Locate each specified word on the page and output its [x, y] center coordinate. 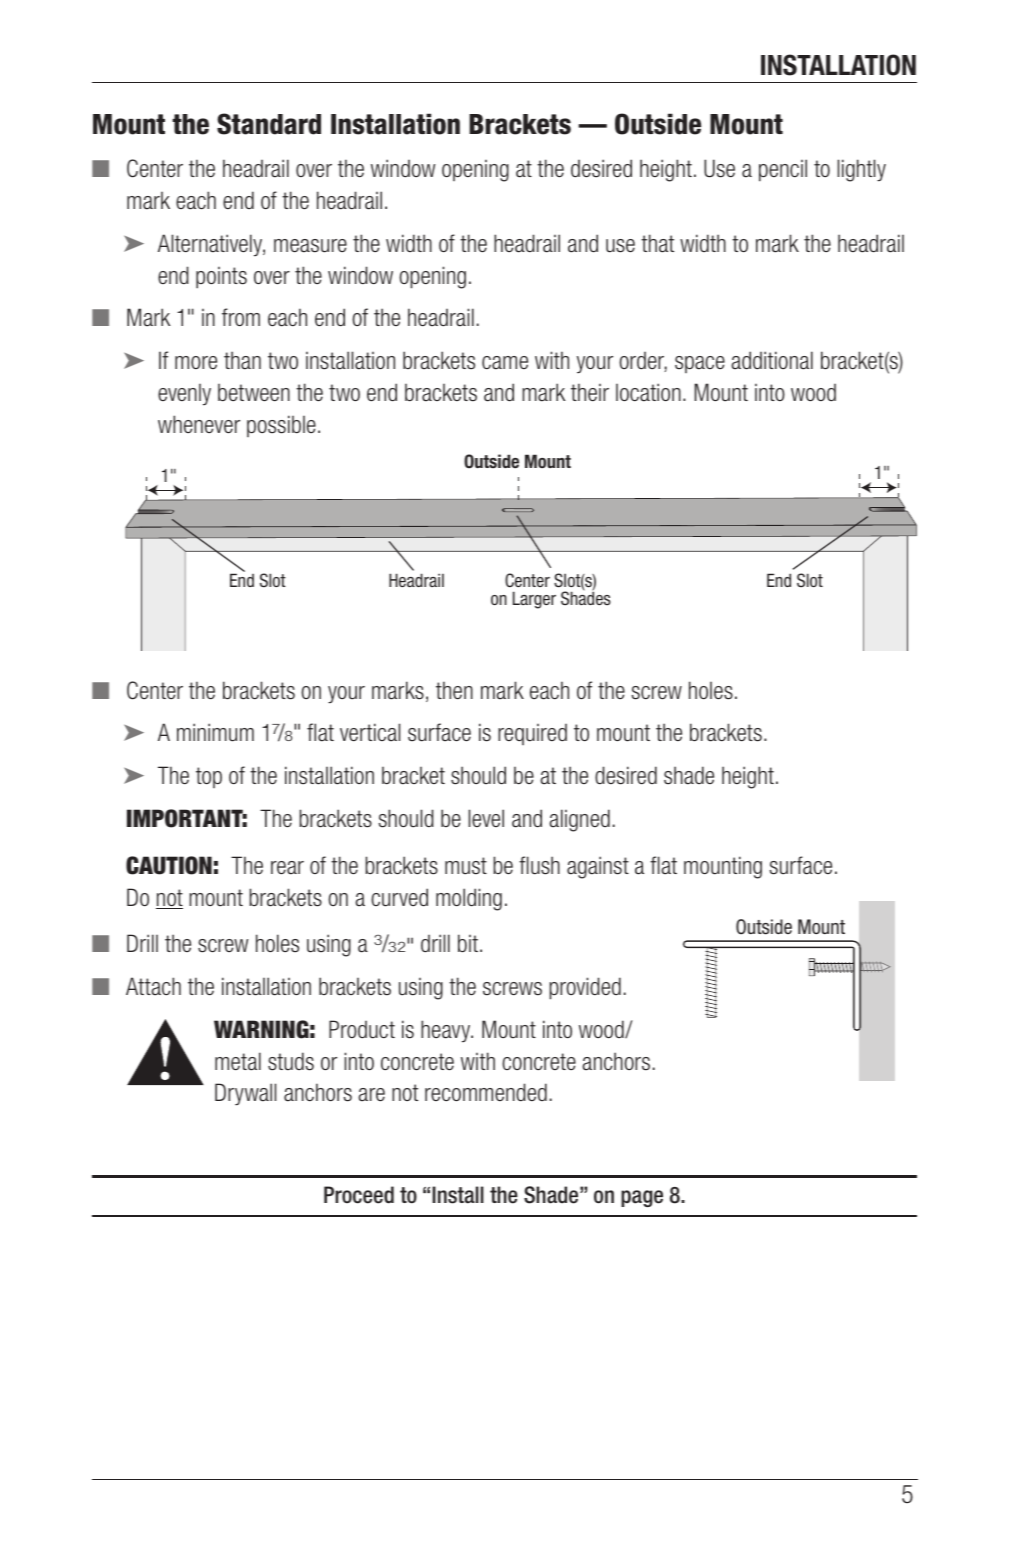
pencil [783, 170]
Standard [269, 124]
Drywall [245, 1094]
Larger [534, 600]
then [454, 690]
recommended [486, 1092]
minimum [215, 732]
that [657, 243]
